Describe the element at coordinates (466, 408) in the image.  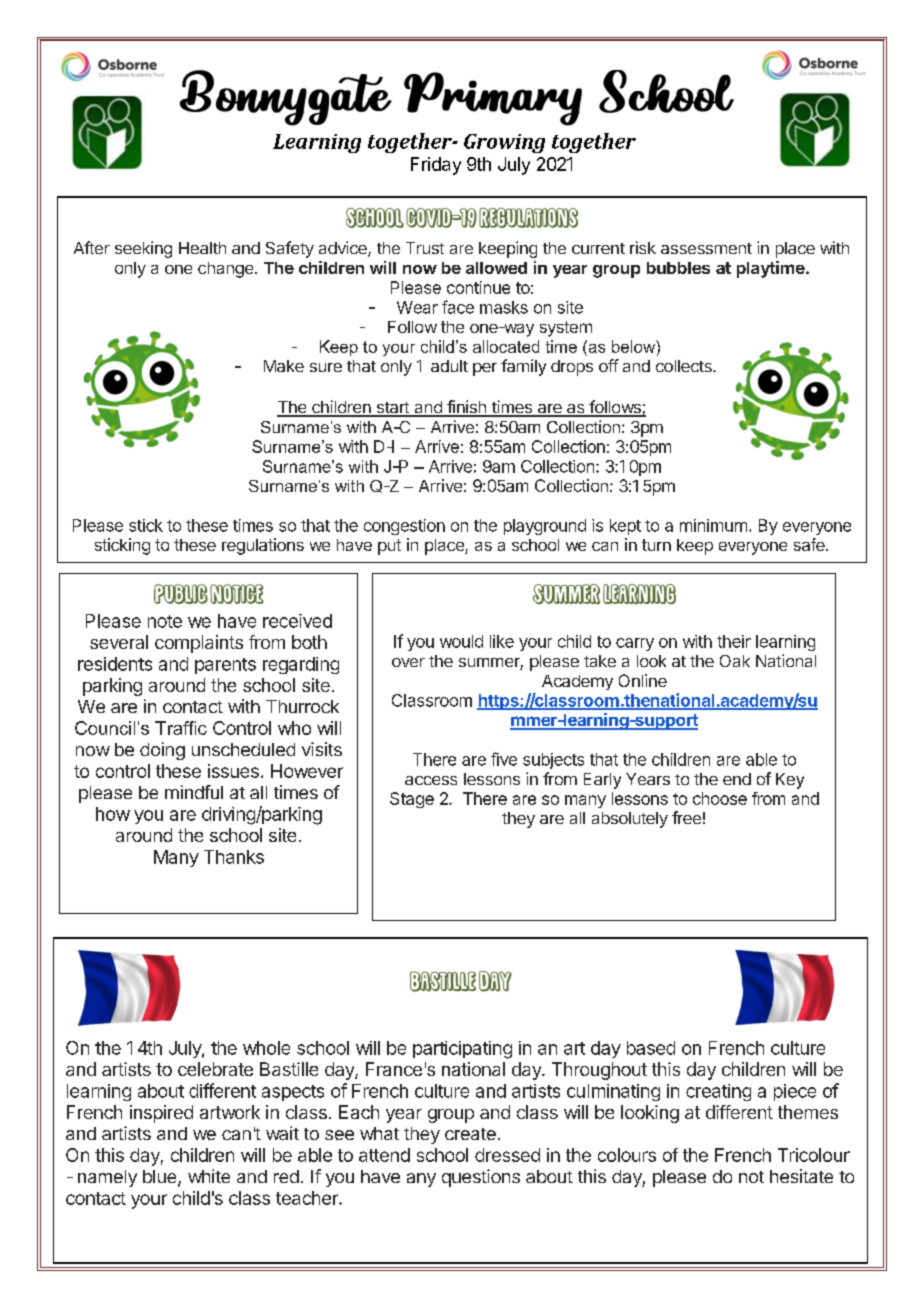
I see `finish` at that location.
